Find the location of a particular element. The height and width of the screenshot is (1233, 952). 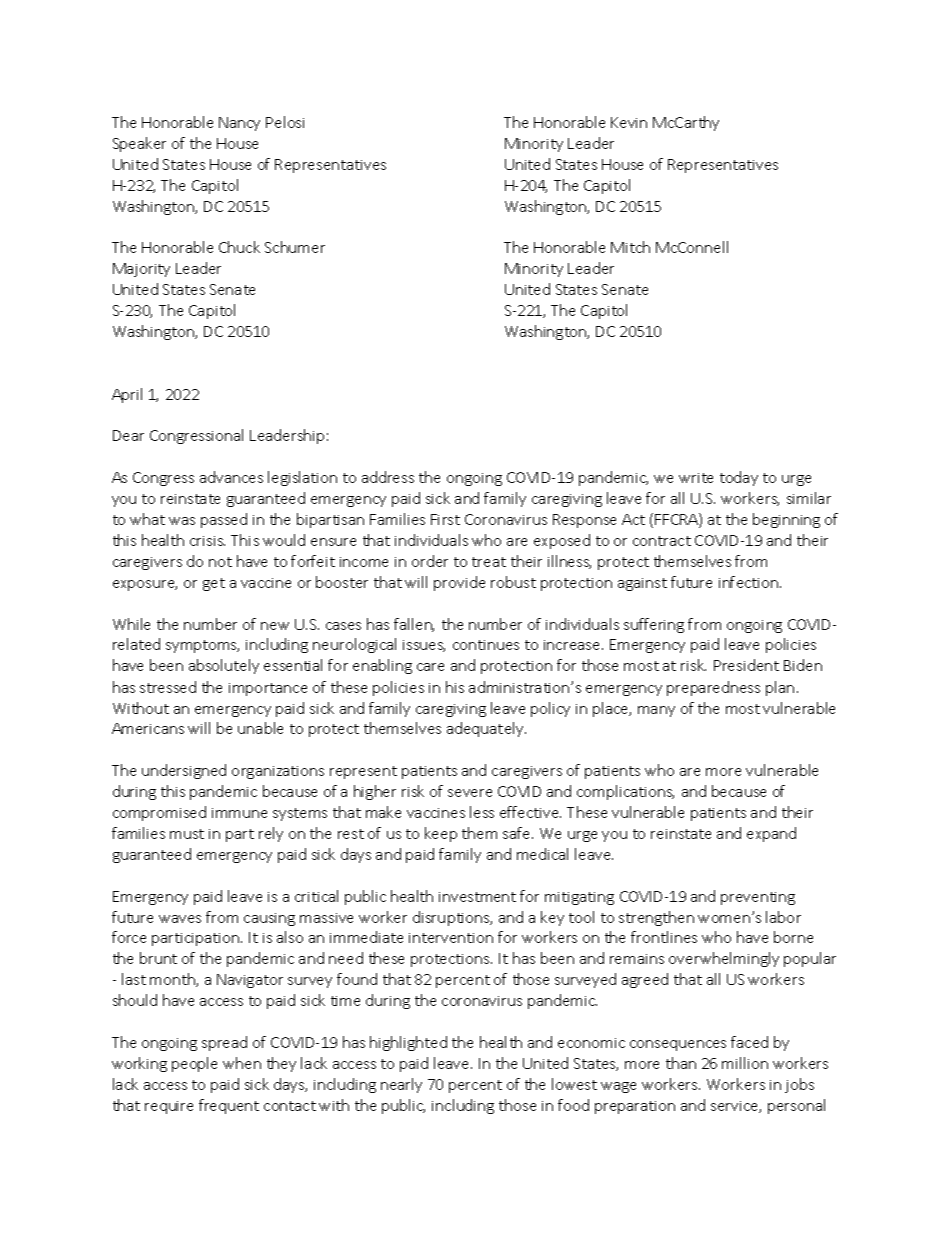

Nancy is located at coordinates (239, 124).
